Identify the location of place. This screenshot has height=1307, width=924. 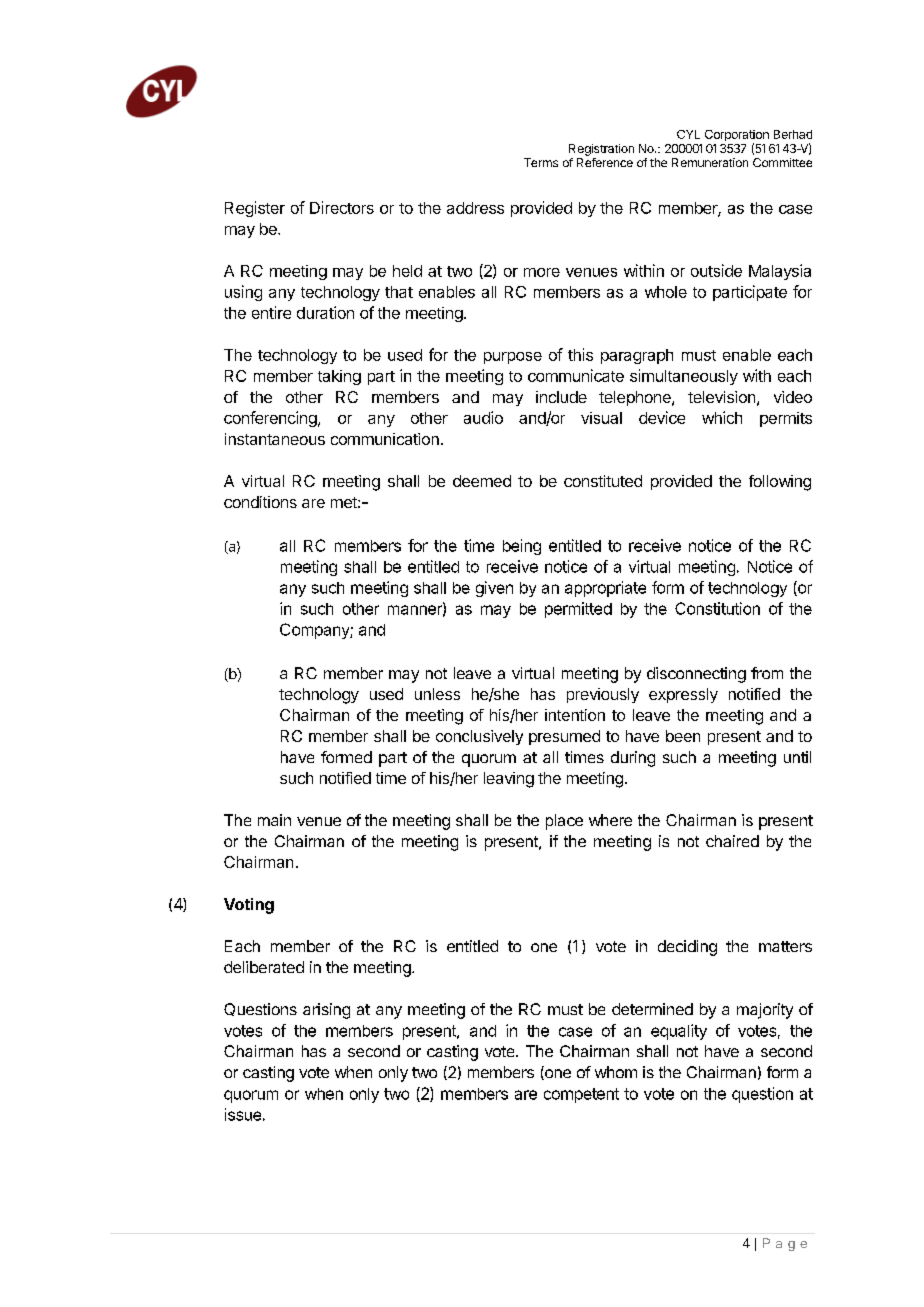
(564, 822).
